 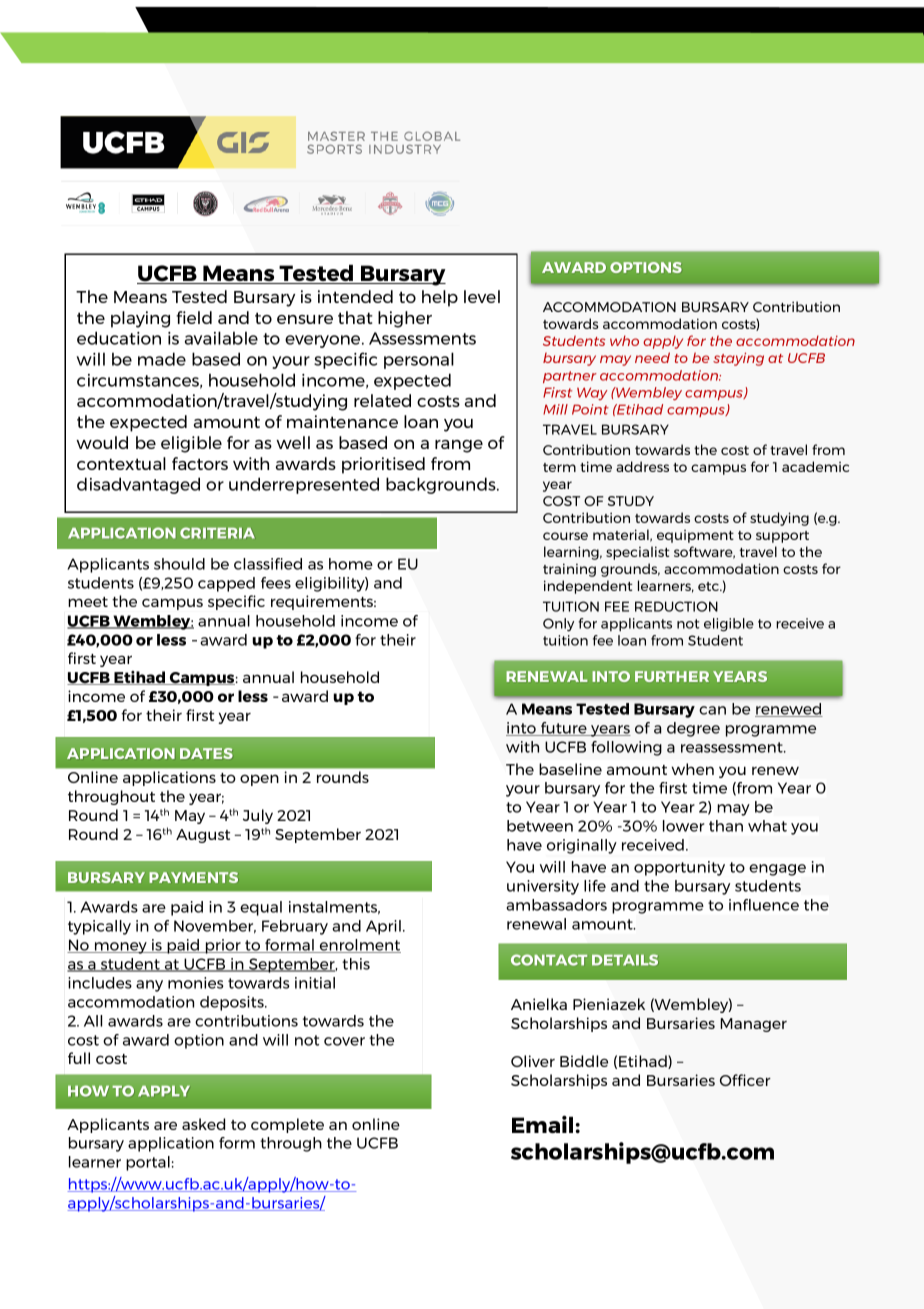 What do you see at coordinates (422, 338) in the image?
I see `Assessments` at bounding box center [422, 338].
